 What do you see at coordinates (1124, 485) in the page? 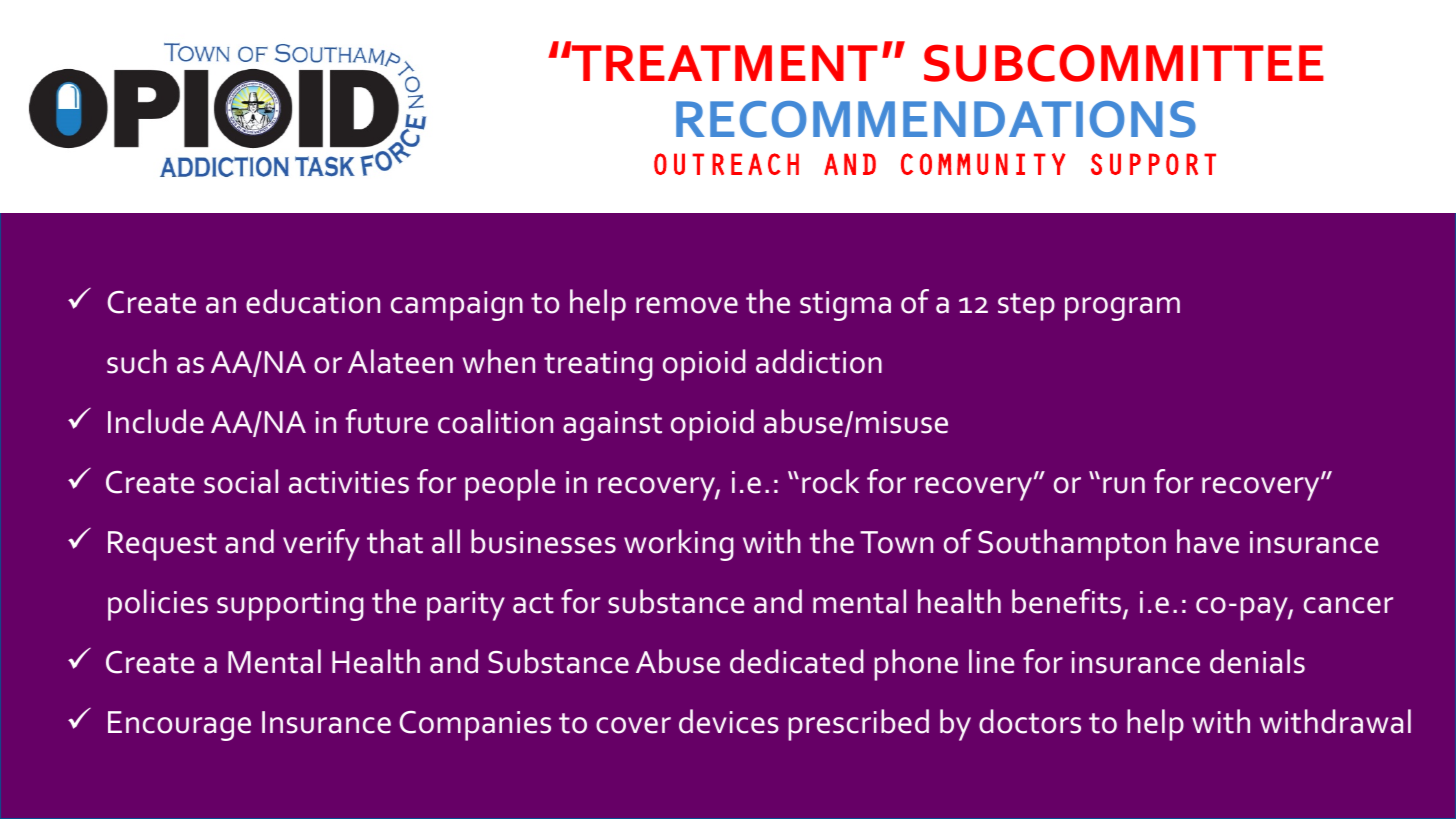
I see `run` at bounding box center [1124, 485].
